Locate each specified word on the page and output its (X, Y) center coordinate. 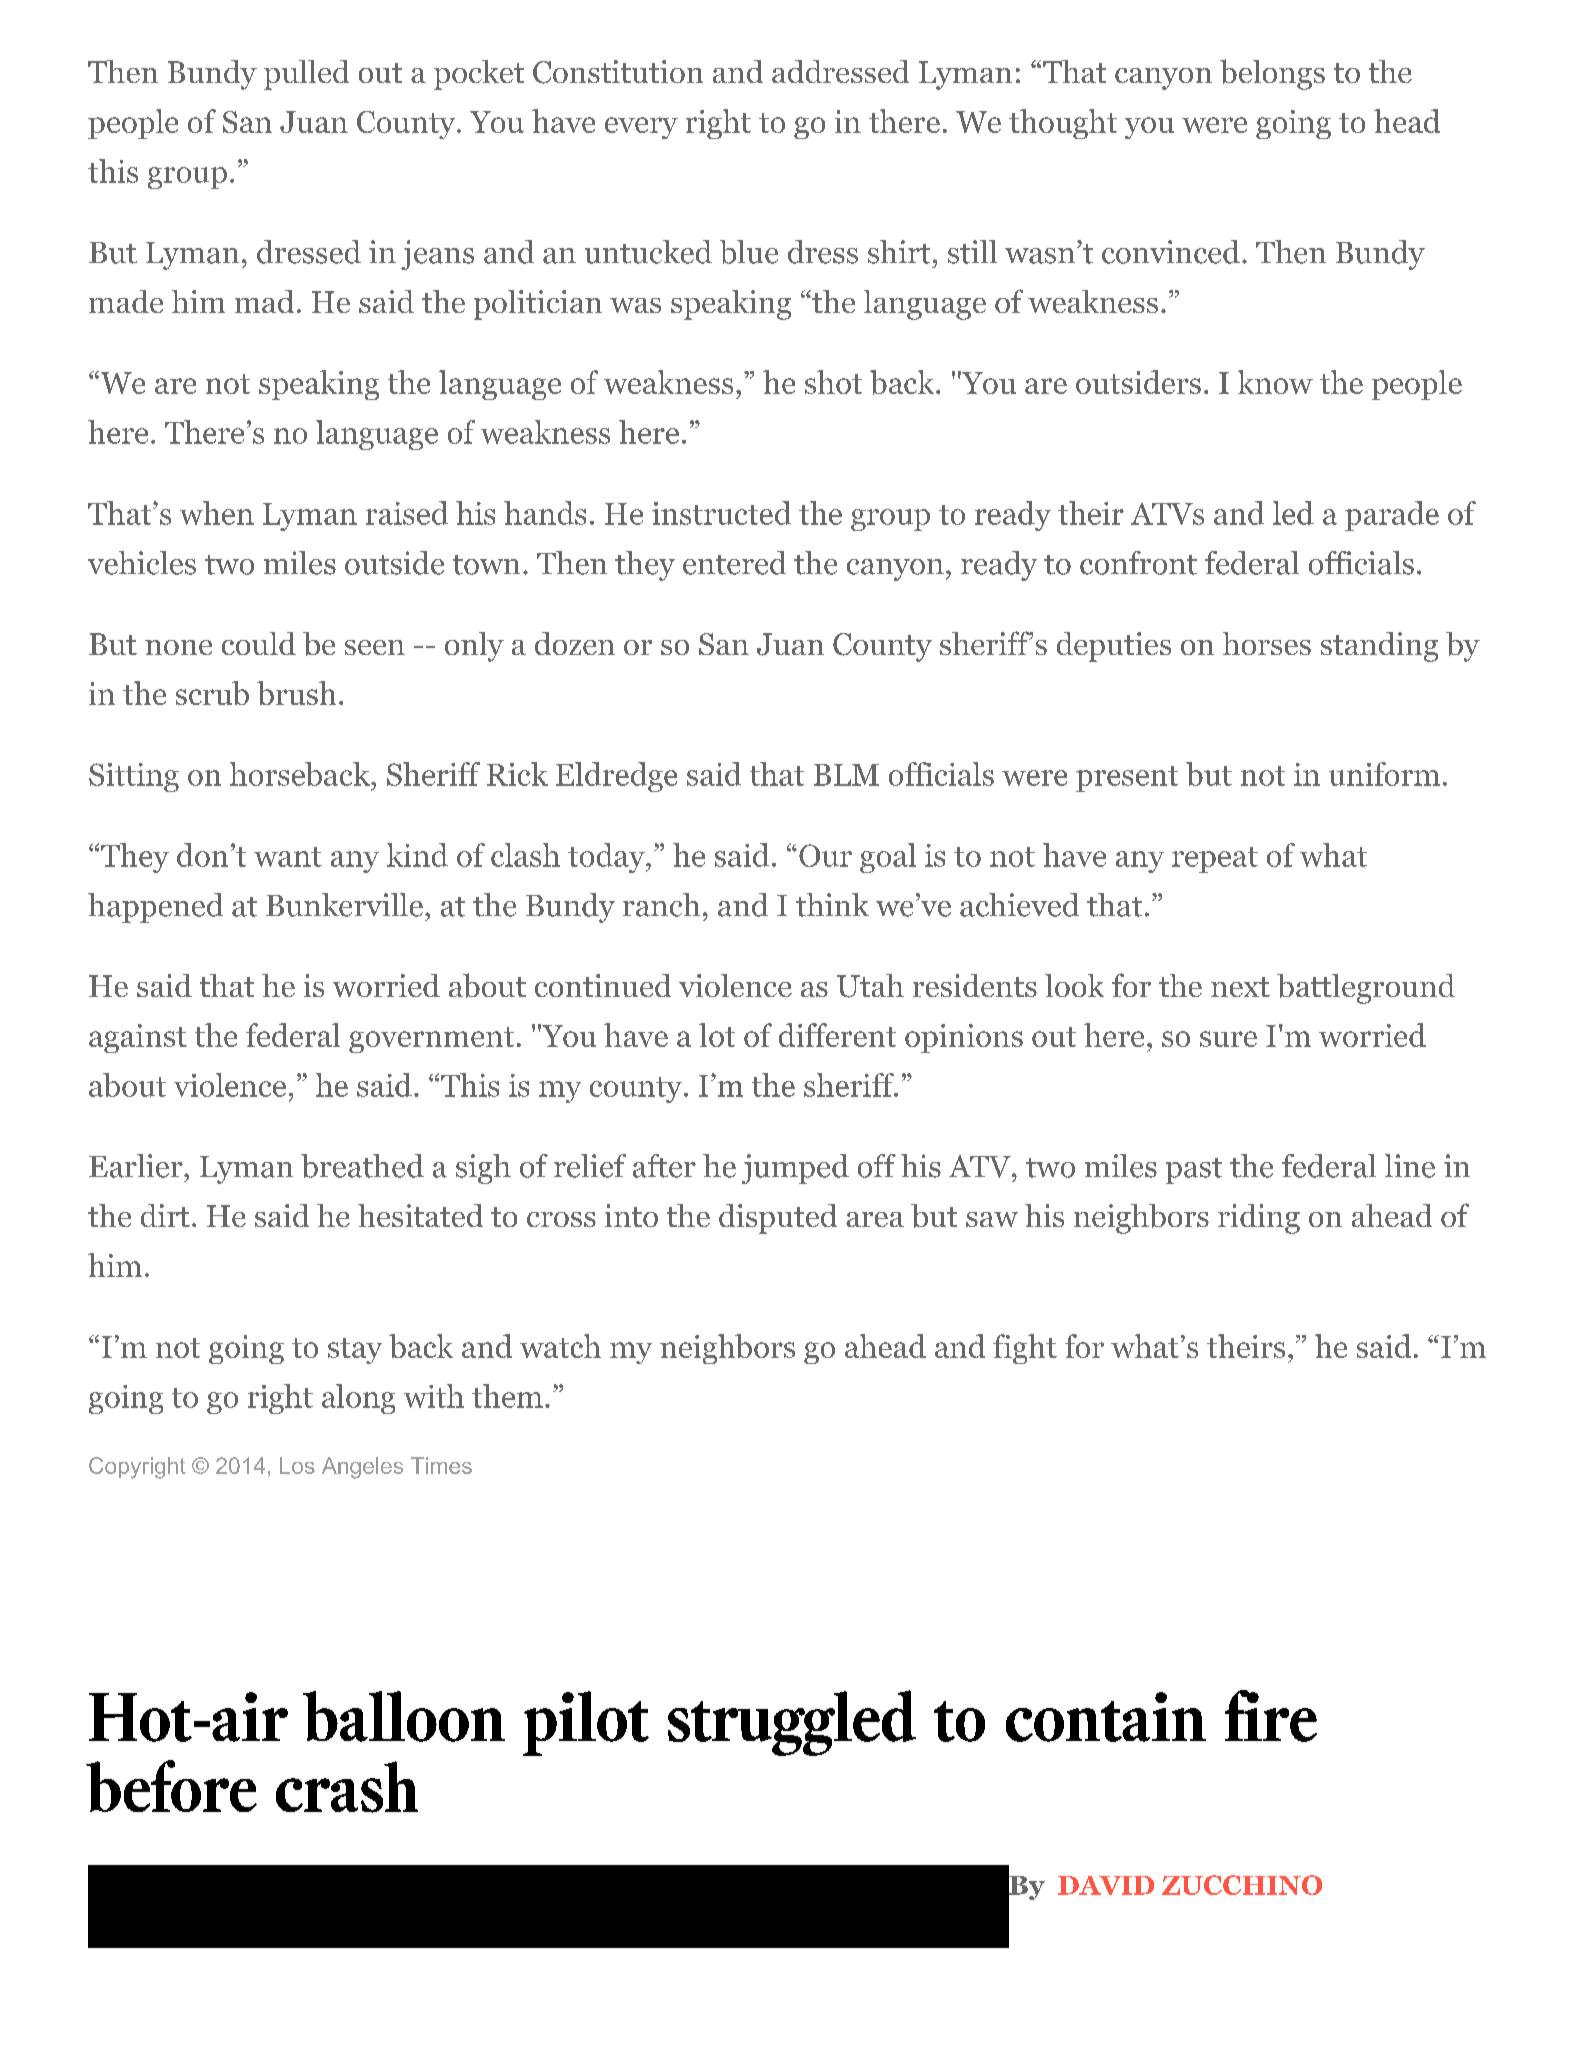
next (1240, 987)
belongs (1272, 74)
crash (347, 1787)
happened (155, 908)
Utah (870, 986)
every (641, 128)
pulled (306, 75)
